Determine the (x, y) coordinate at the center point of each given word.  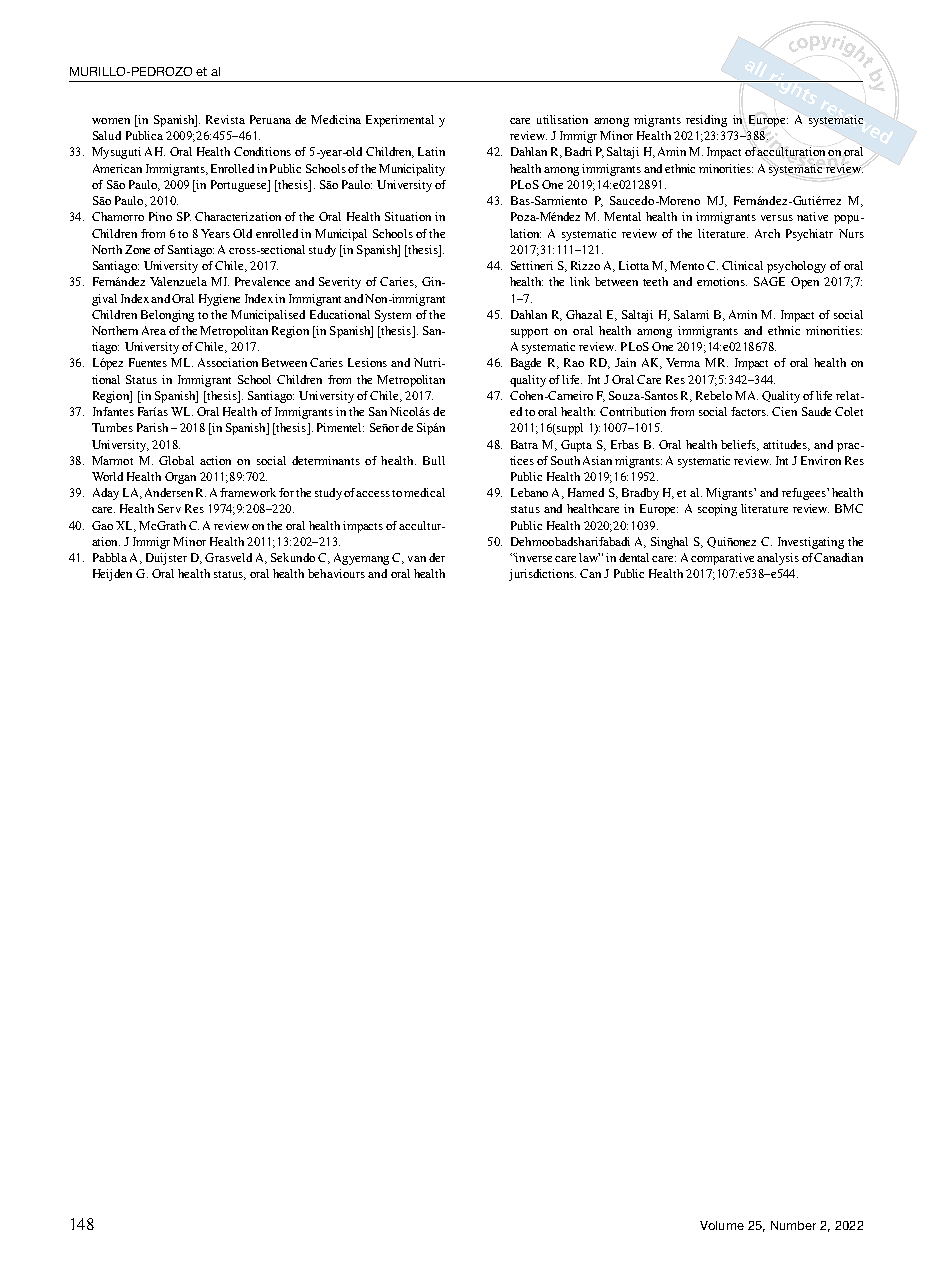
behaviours (336, 573)
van (417, 559)
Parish (152, 427)
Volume (722, 1225)
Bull (434, 460)
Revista (225, 119)
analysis (778, 559)
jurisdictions (542, 575)
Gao (102, 525)
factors (749, 411)
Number (793, 1225)
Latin (431, 151)
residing (706, 121)
